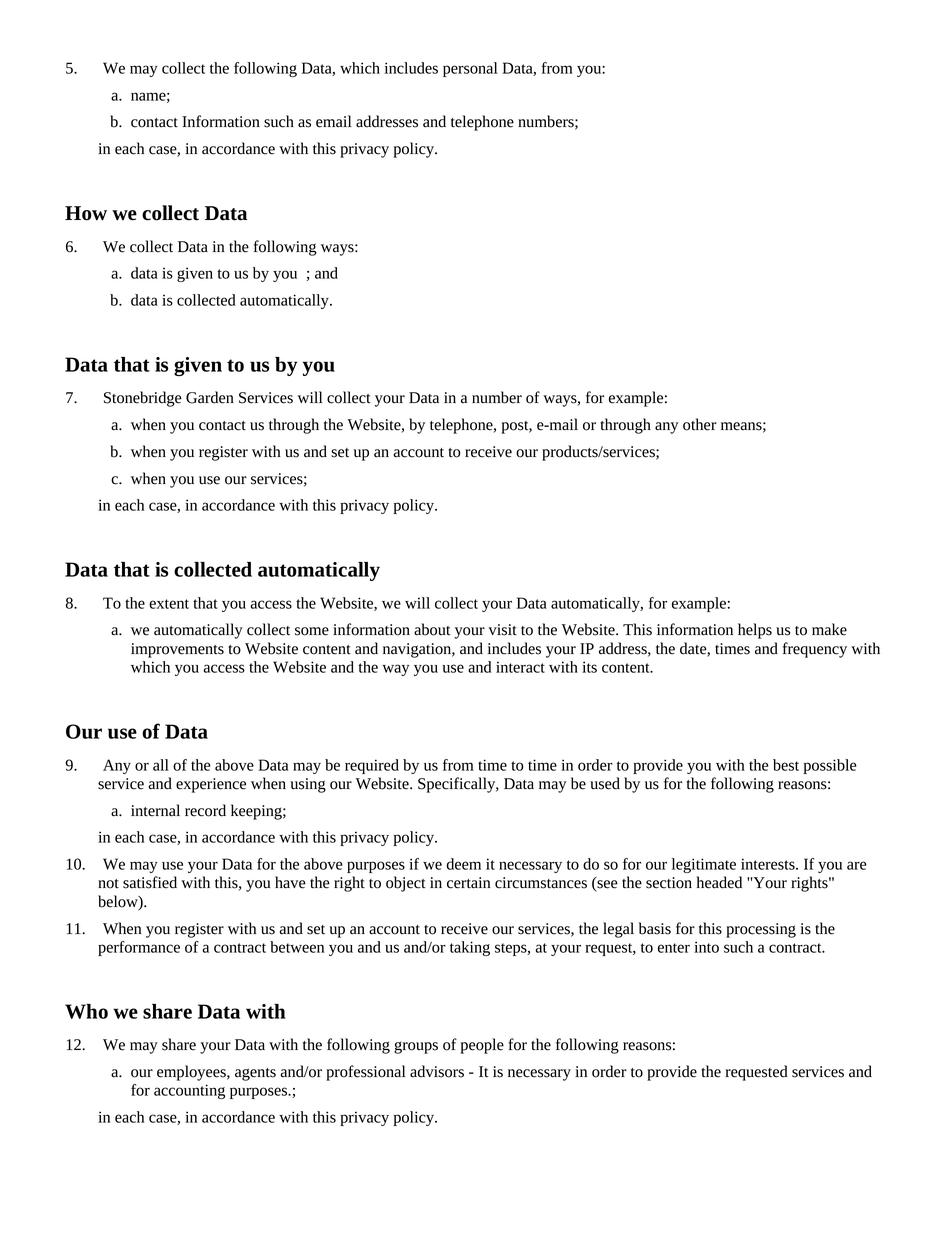 This screenshot has width=952, height=1233. Describe the element at coordinates (86, 213) in the screenshot. I see `How` at that location.
